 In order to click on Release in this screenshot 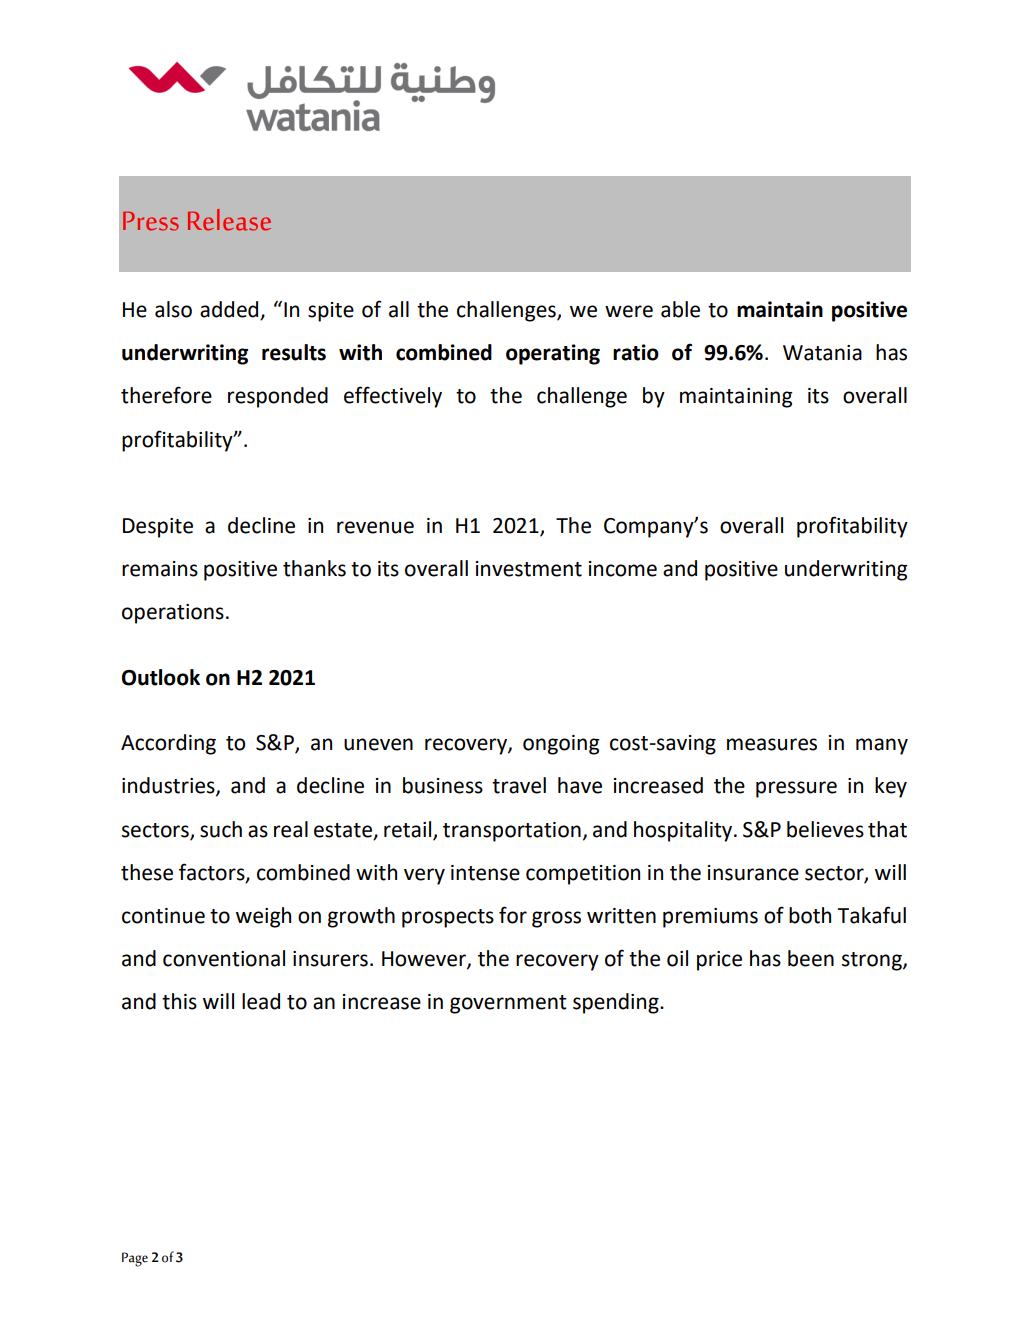, I will do `click(229, 220)`.
